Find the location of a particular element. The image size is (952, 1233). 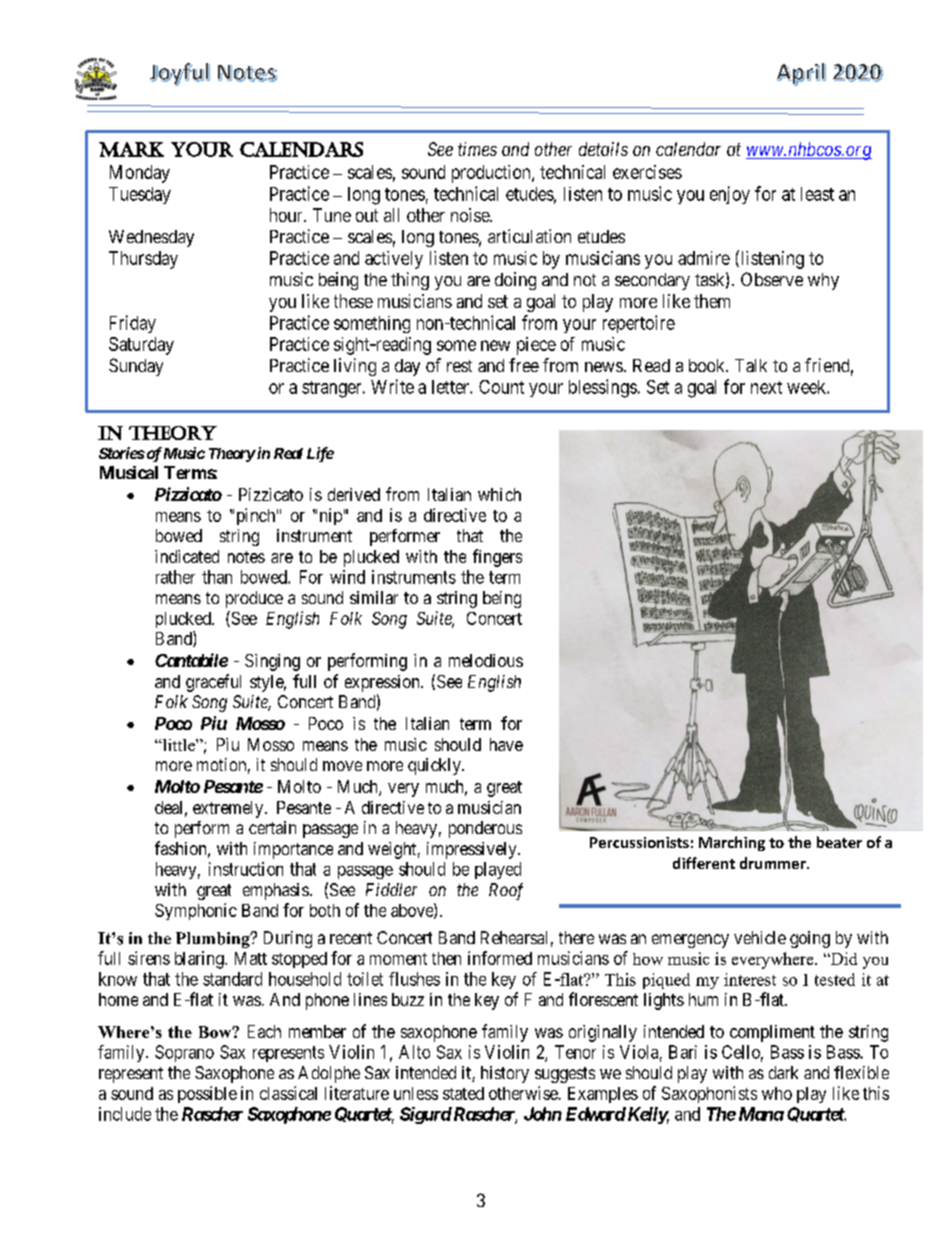

melodious is located at coordinates (486, 660).
